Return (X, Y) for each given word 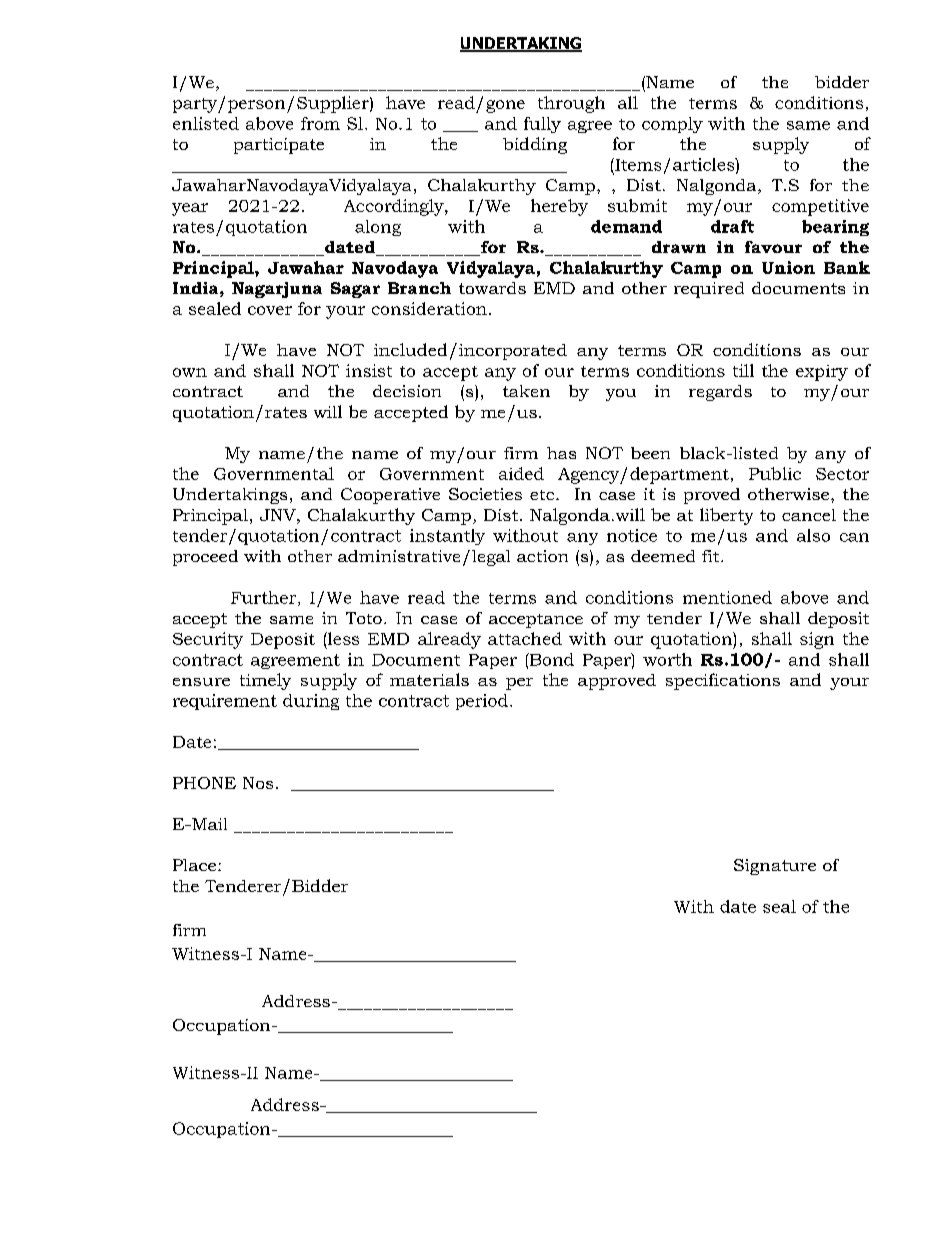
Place (194, 865)
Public (775, 473)
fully (542, 125)
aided (521, 473)
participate (279, 146)
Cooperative (390, 496)
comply (672, 125)
